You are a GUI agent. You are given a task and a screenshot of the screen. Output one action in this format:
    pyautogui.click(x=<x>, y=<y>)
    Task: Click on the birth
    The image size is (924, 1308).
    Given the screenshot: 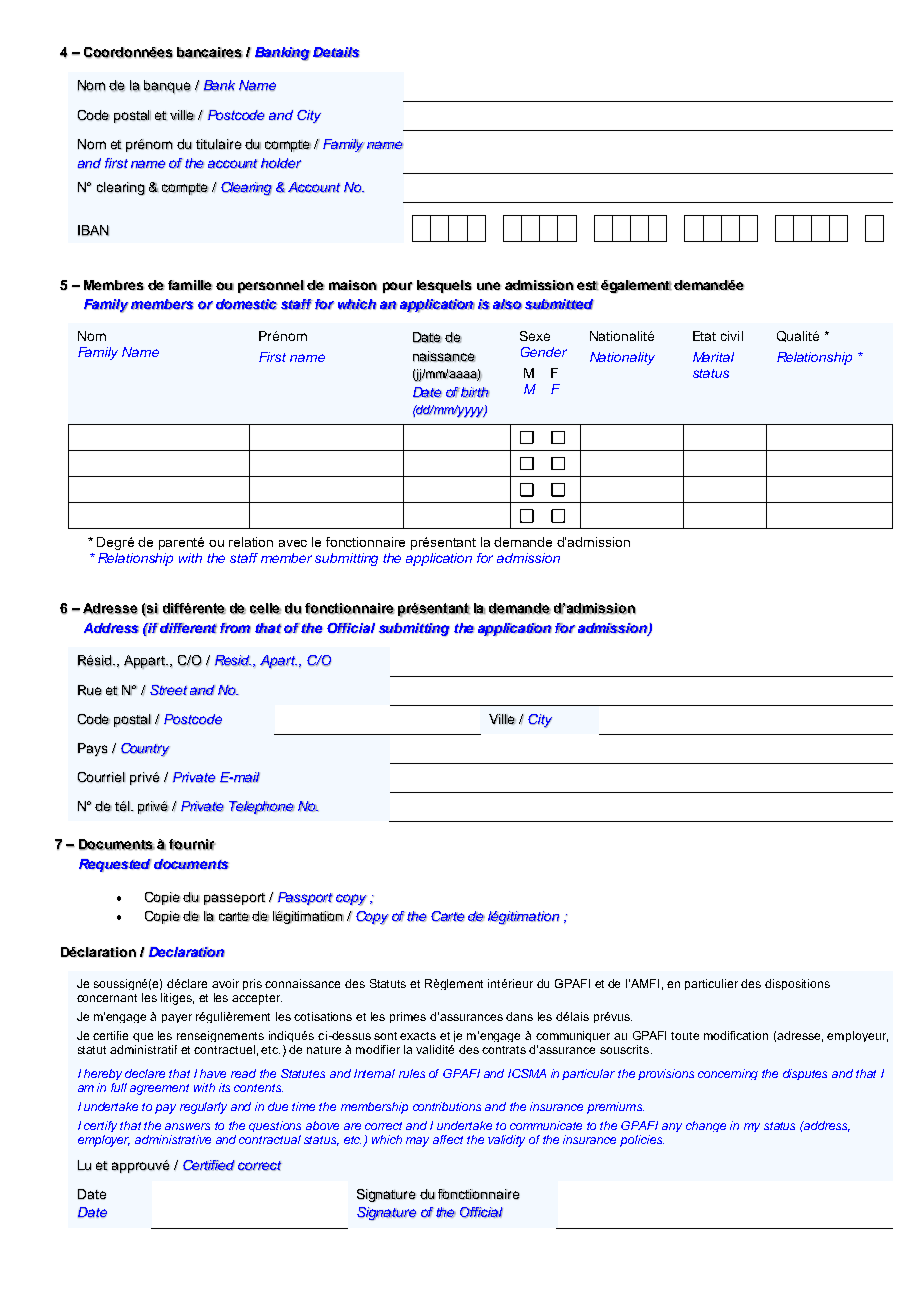 What is the action you would take?
    pyautogui.click(x=475, y=392)
